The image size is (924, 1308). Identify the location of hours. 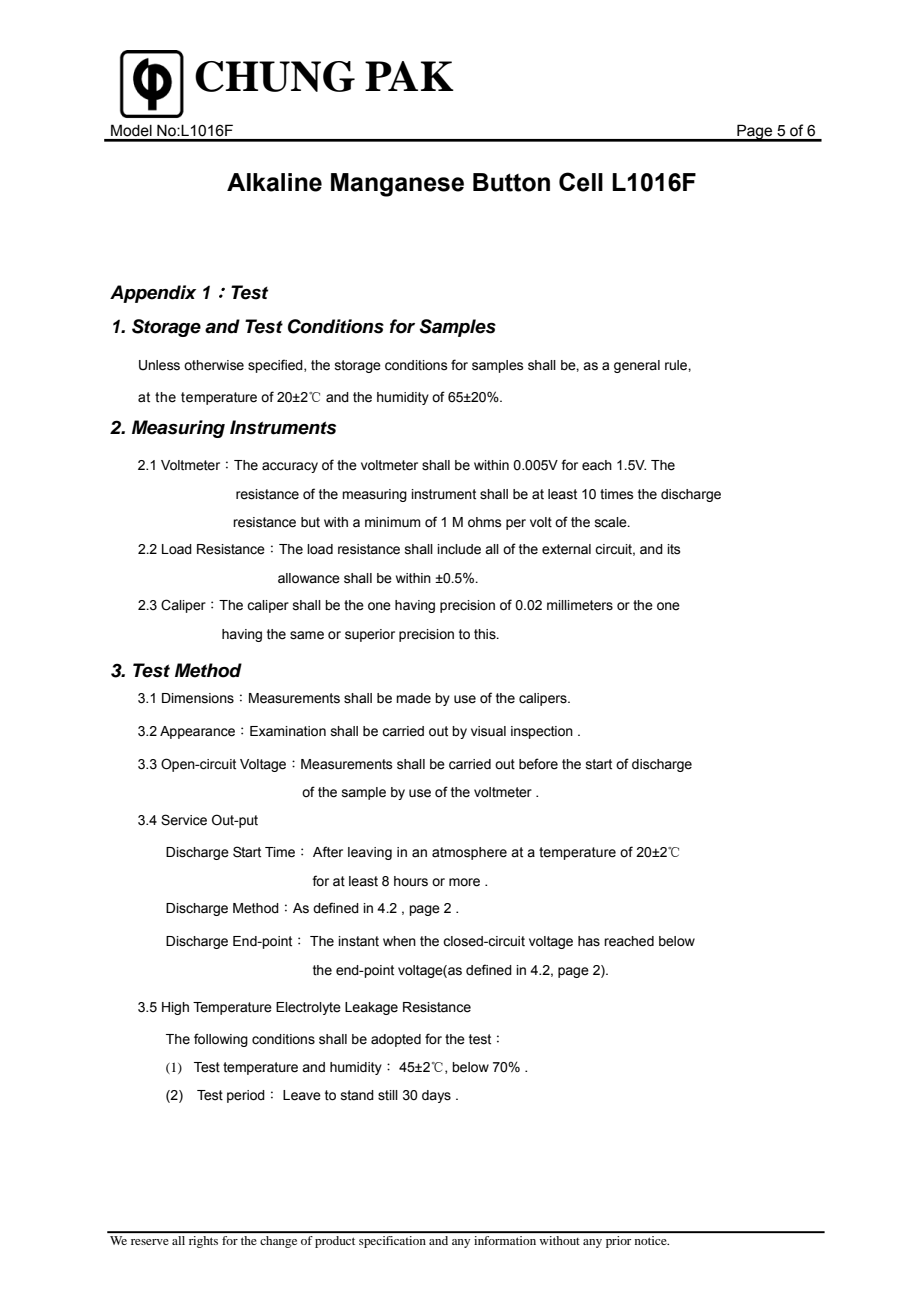
(411, 881).
